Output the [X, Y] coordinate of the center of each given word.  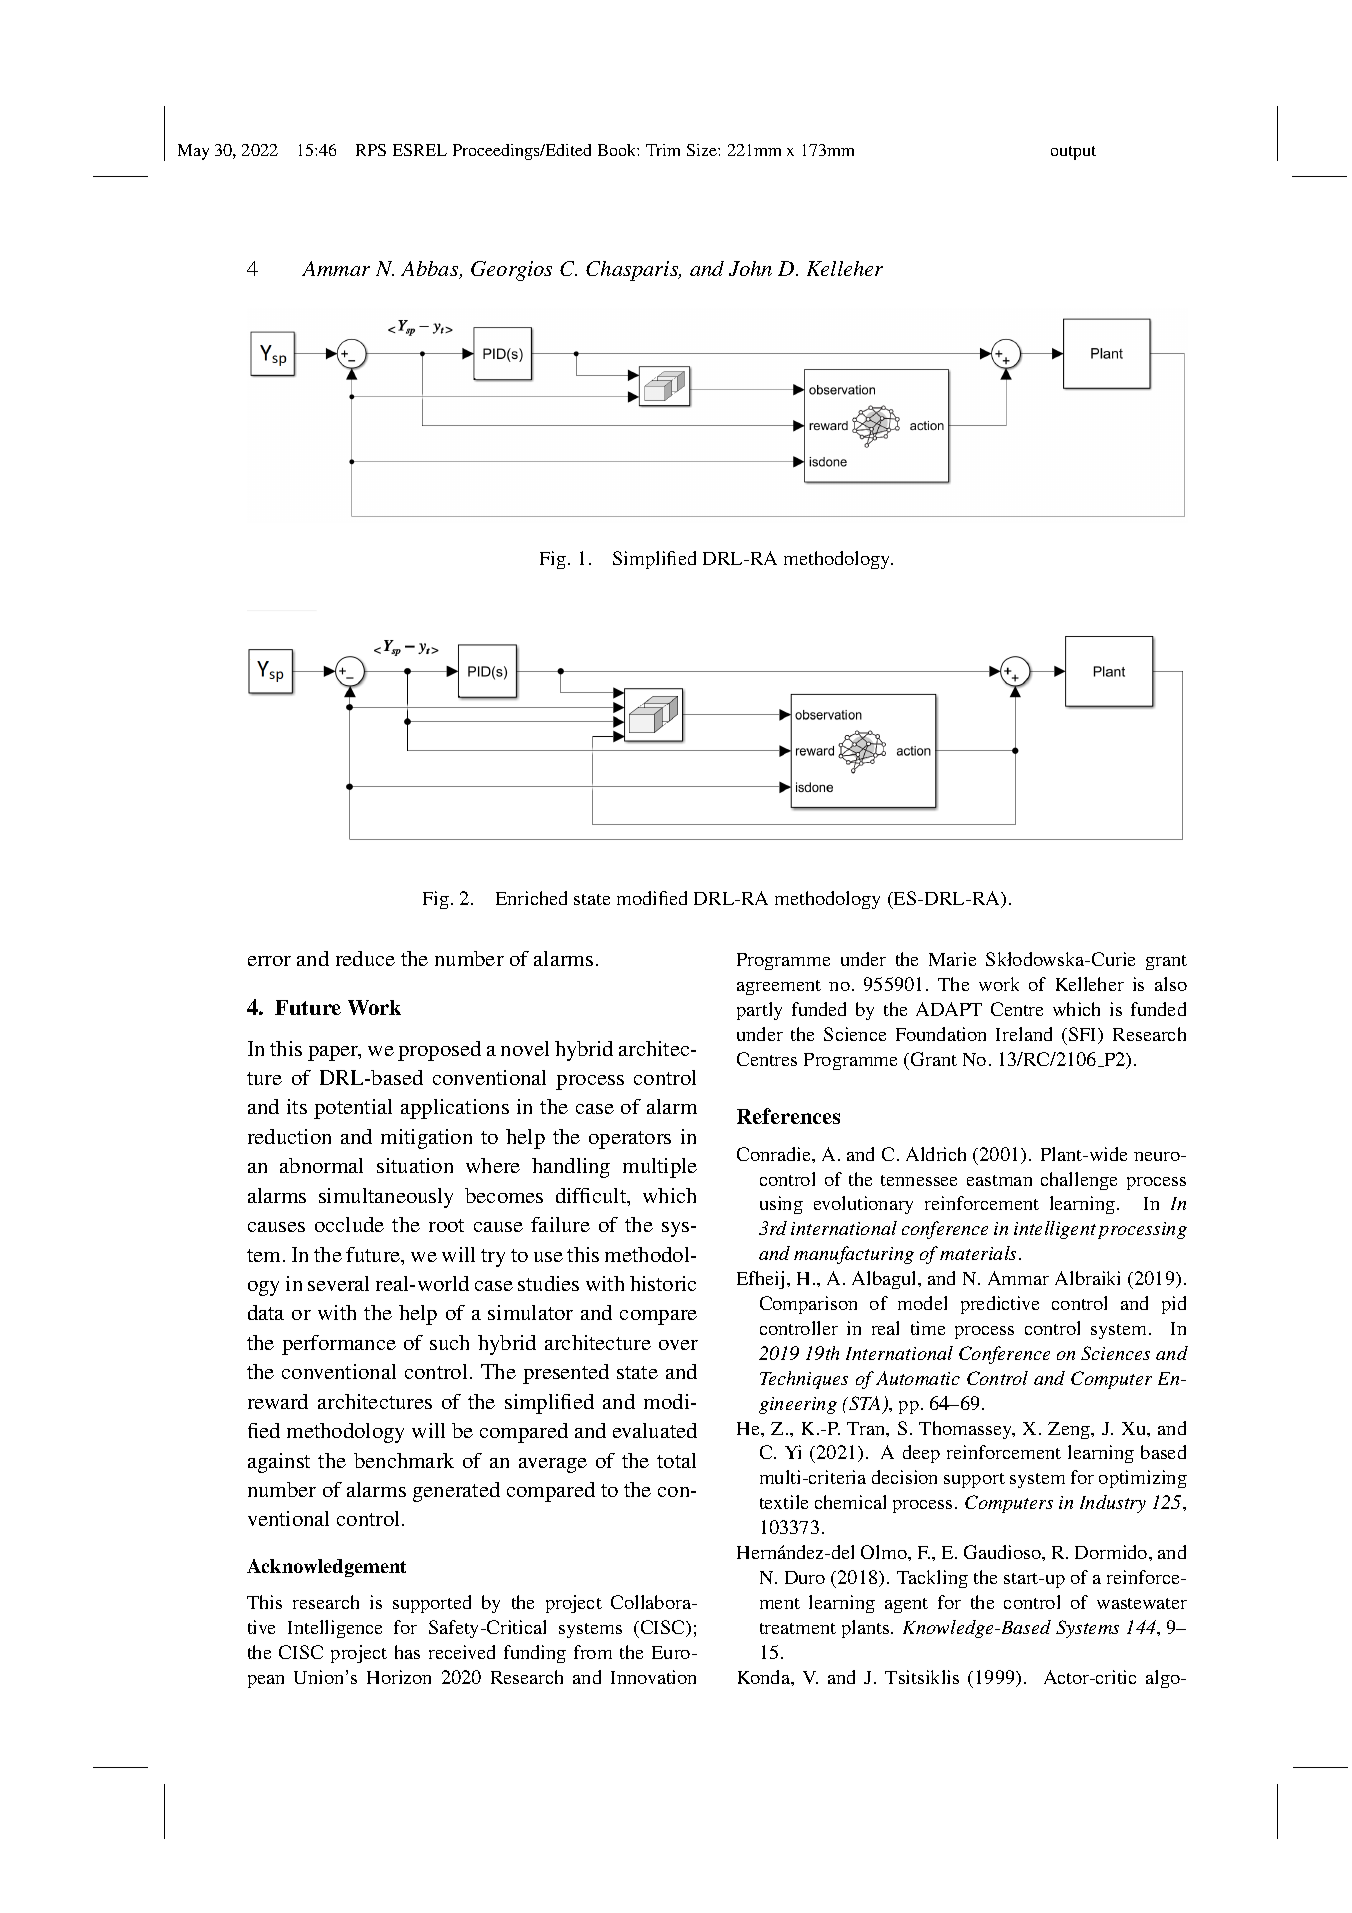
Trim [663, 150]
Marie [952, 959]
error [269, 961]
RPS [371, 150]
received [462, 1652]
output [1073, 153]
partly [759, 1011]
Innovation [653, 1677]
